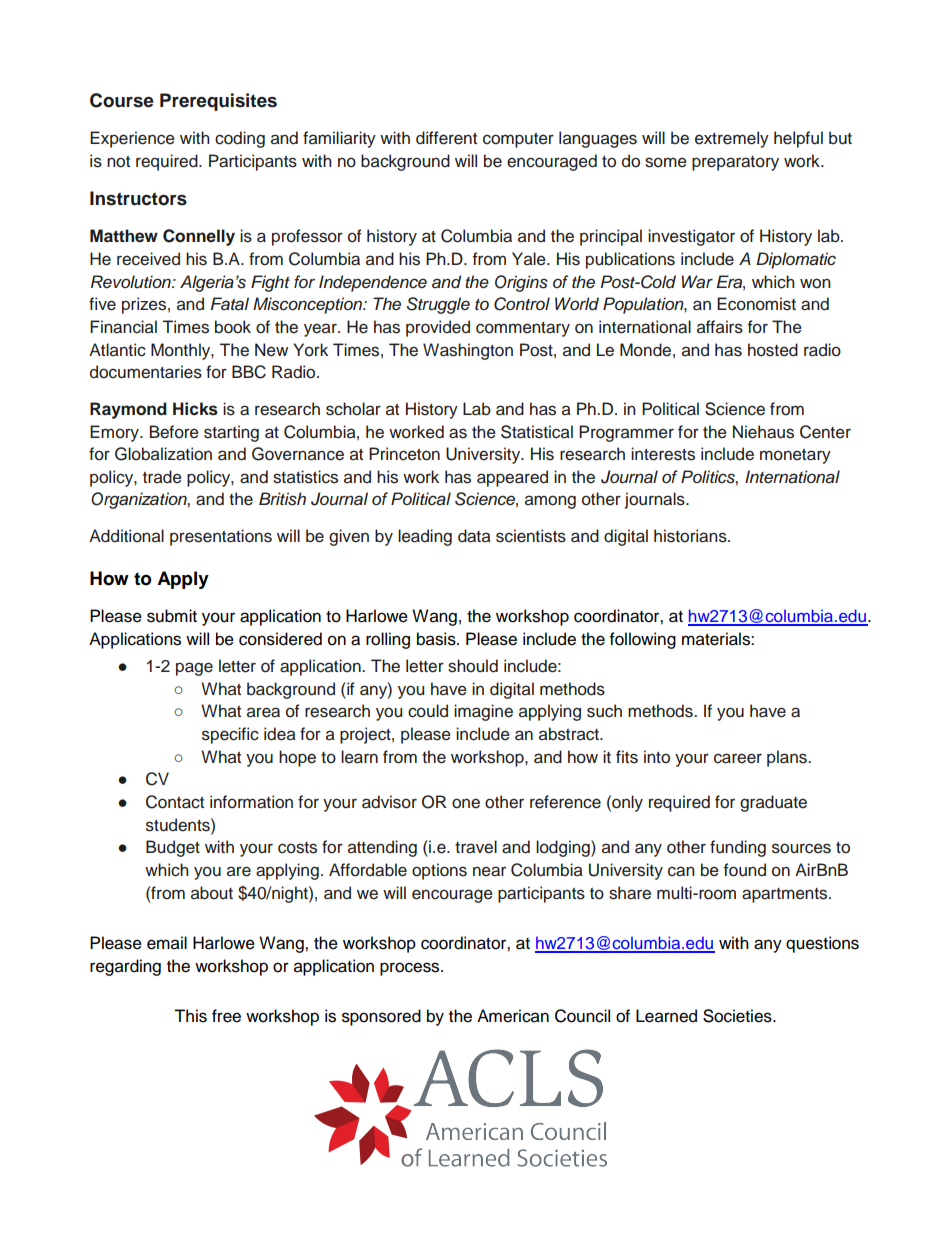  I want to click on extremely, so click(732, 139).
